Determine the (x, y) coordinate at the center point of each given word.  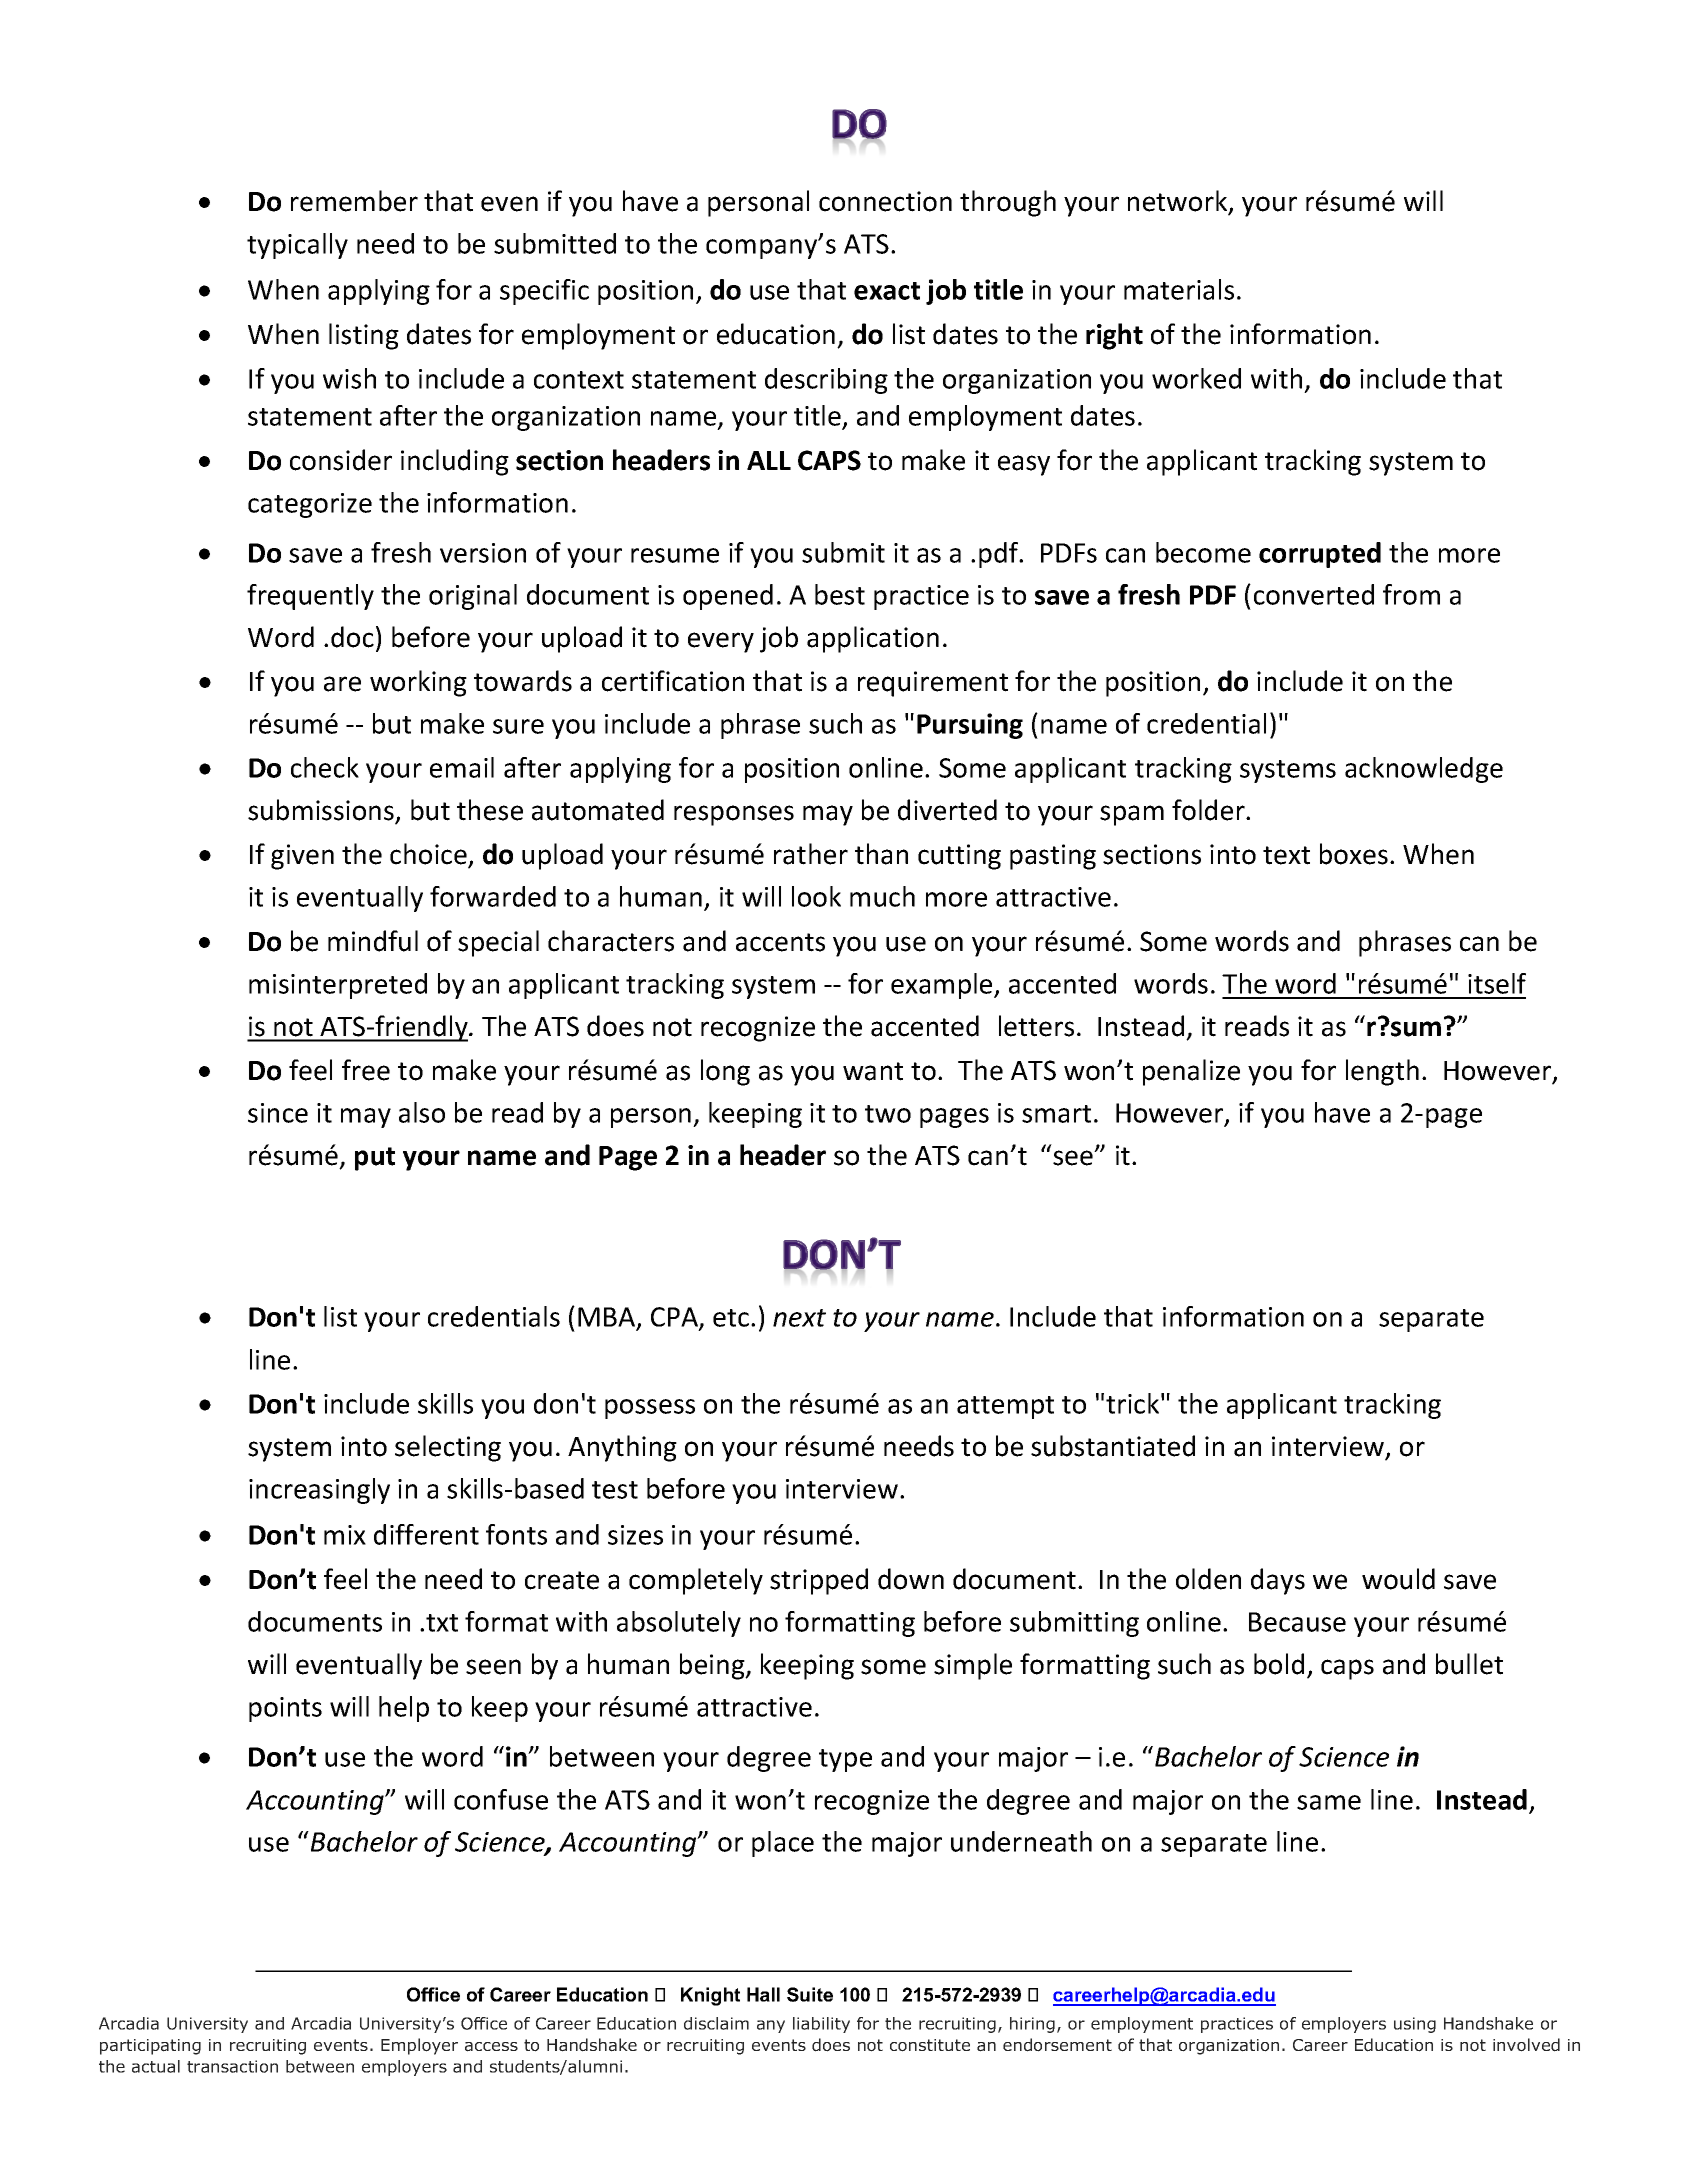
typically (297, 246)
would (1398, 1579)
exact (887, 291)
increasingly (319, 1491)
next (799, 1318)
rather (811, 854)
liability (821, 2025)
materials (1179, 289)
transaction (232, 2066)
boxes (1354, 854)
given (302, 857)
